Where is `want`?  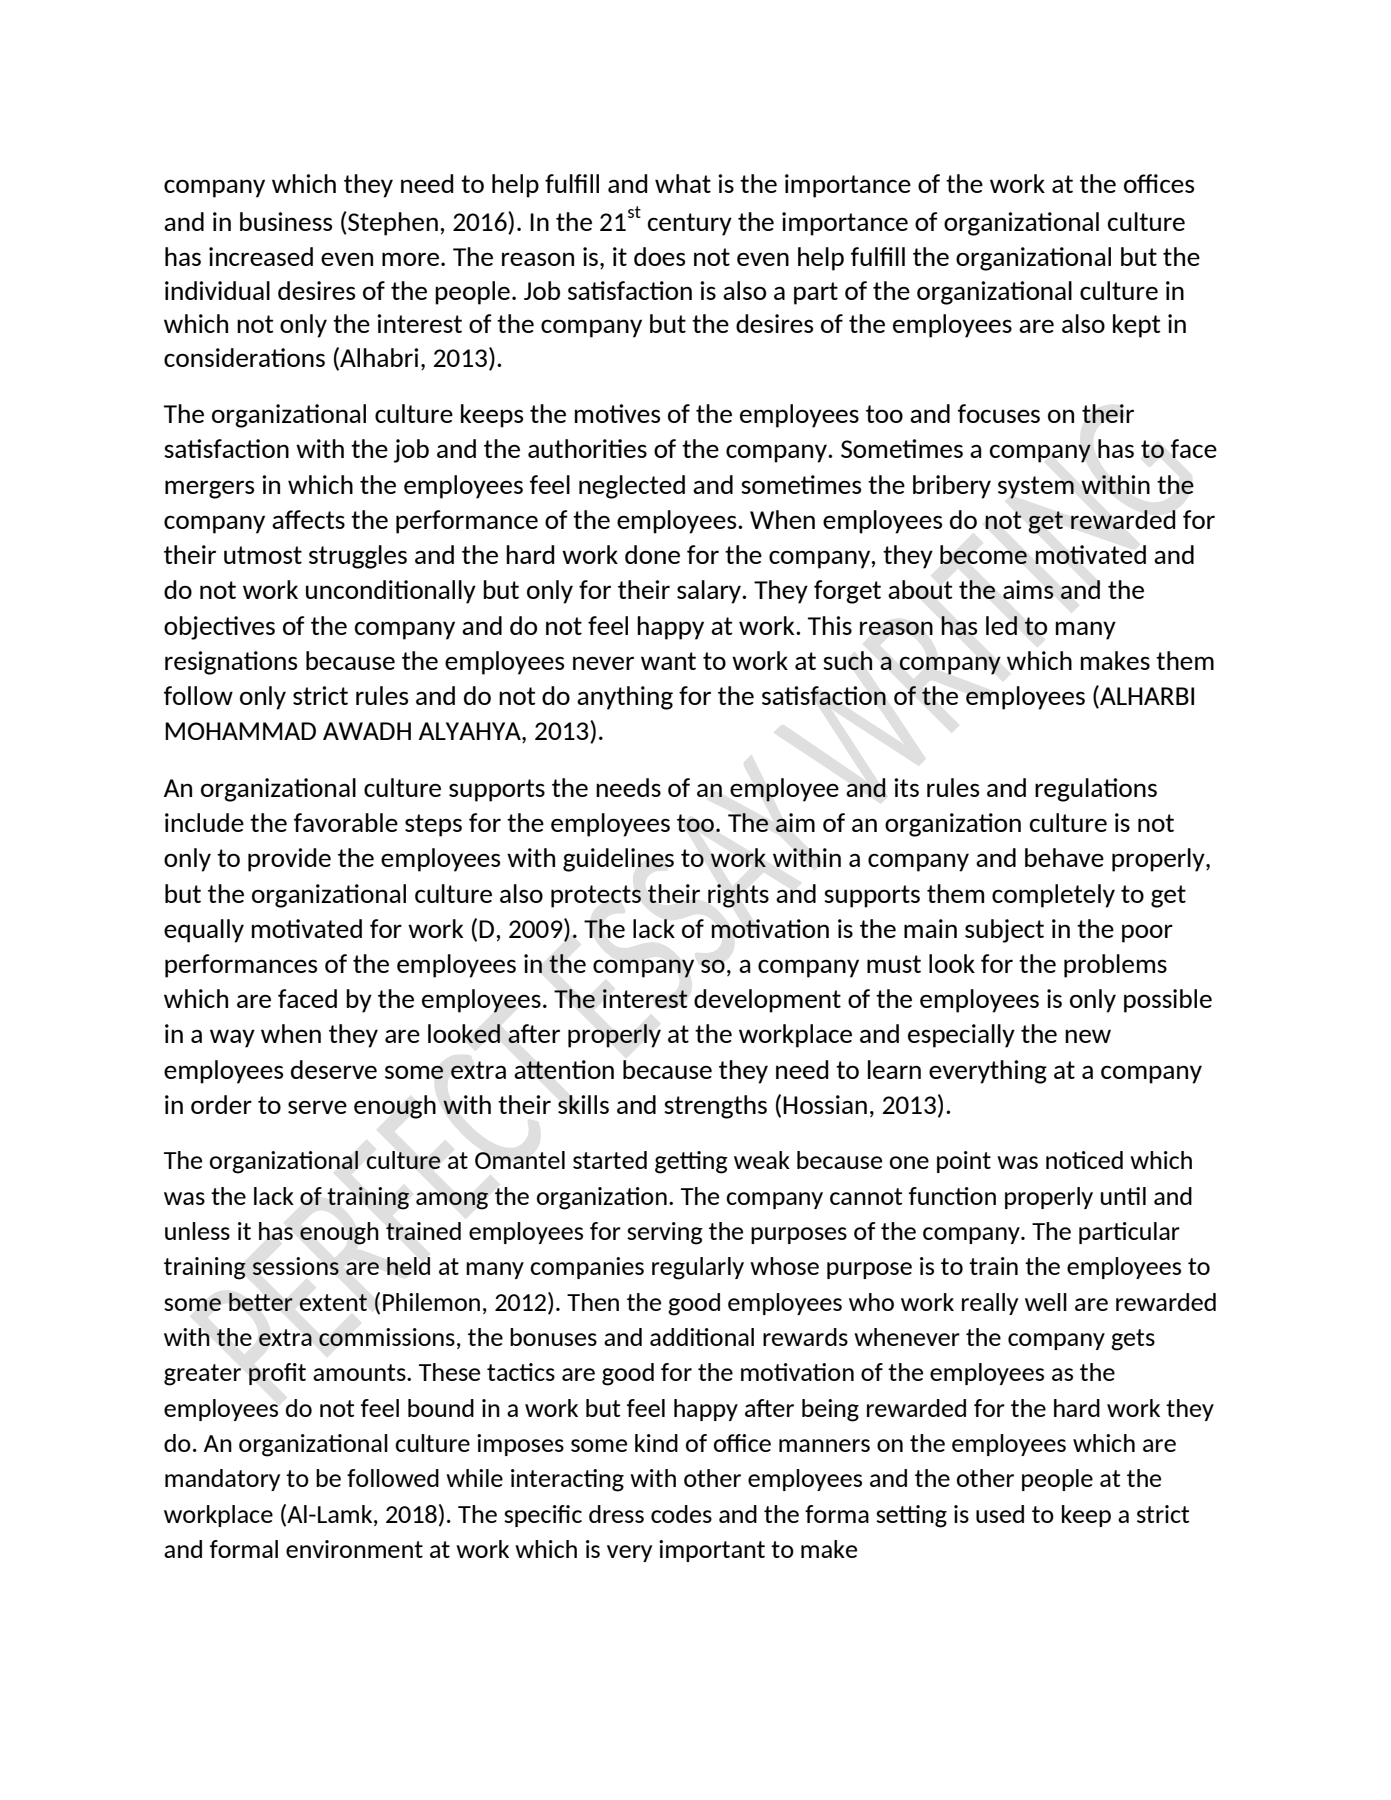 want is located at coordinates (668, 661).
